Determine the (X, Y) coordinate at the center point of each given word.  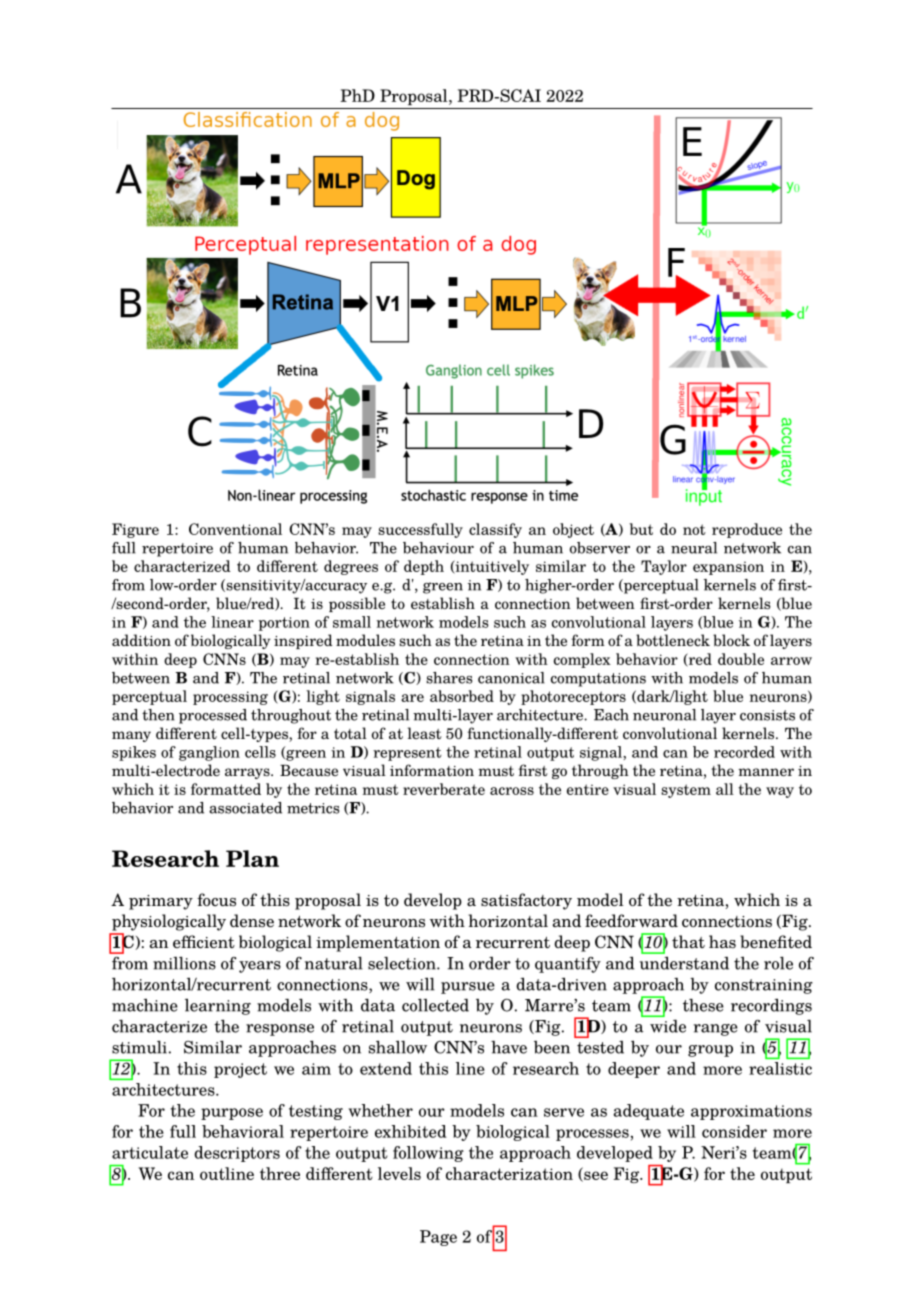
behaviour (438, 548)
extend (386, 1068)
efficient (204, 942)
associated (245, 808)
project (240, 1070)
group (710, 1051)
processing (230, 698)
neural (694, 548)
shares (449, 678)
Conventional (235, 529)
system (686, 791)
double (741, 659)
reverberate (444, 789)
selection (403, 963)
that (688, 941)
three (280, 1173)
